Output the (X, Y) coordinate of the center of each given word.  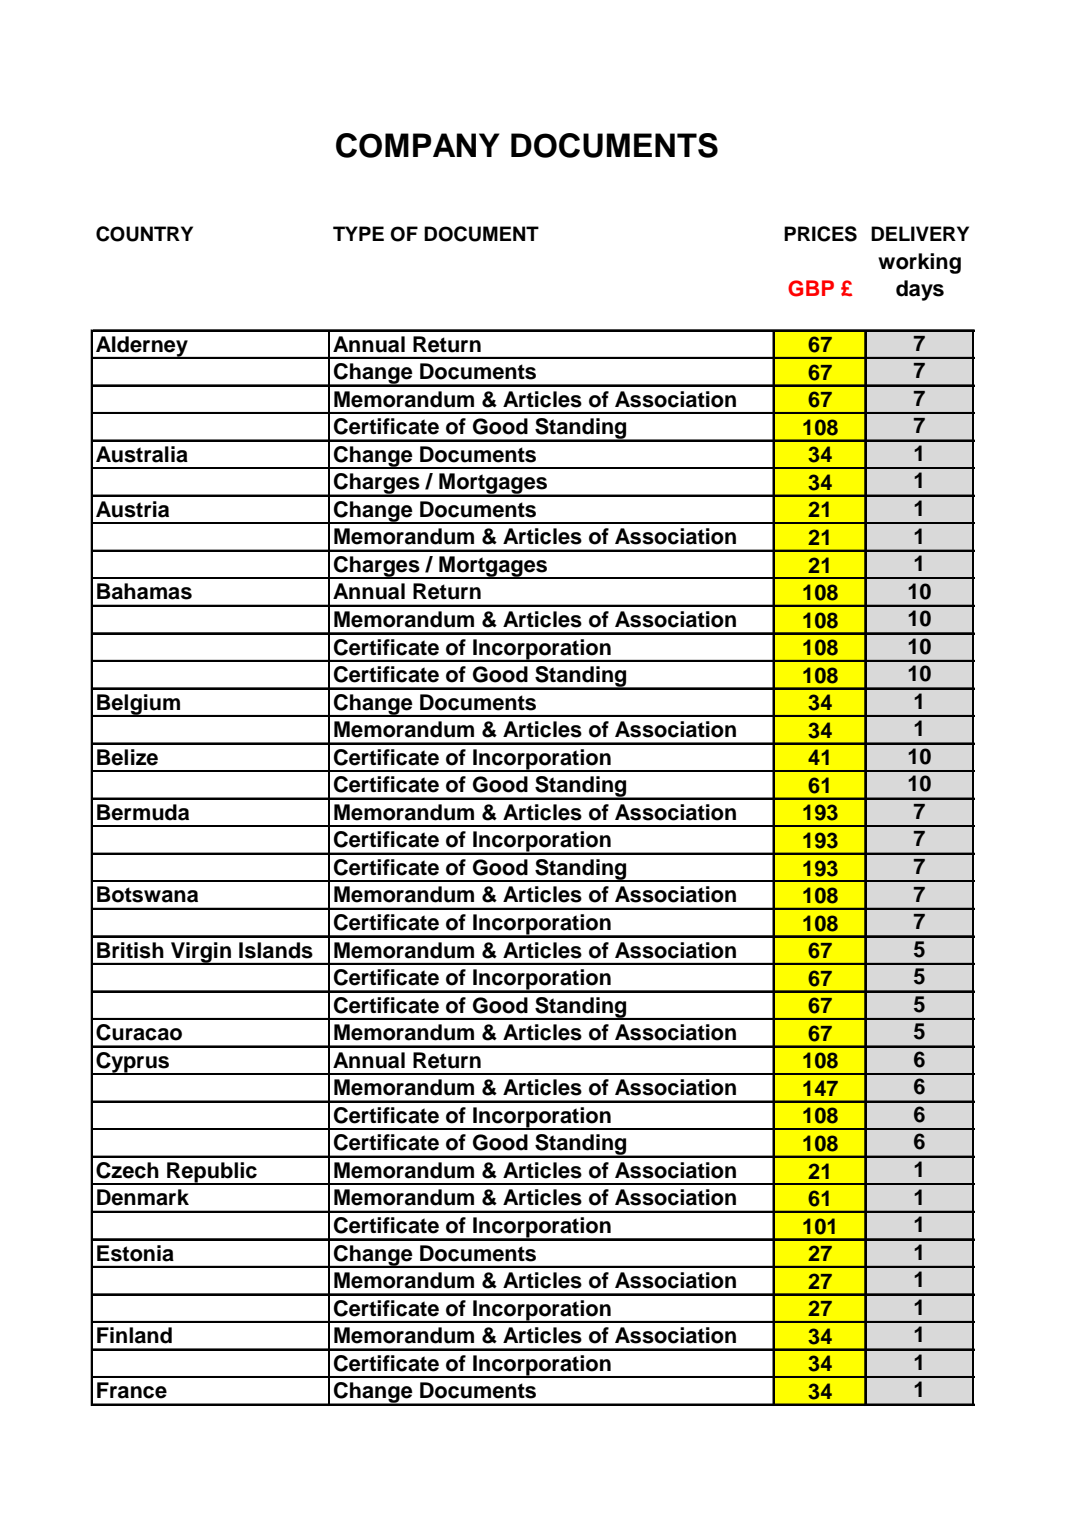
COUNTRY (144, 234)
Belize (127, 757)
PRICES (820, 234)
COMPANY (418, 145)
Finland (134, 1335)
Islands (276, 950)
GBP (811, 288)
